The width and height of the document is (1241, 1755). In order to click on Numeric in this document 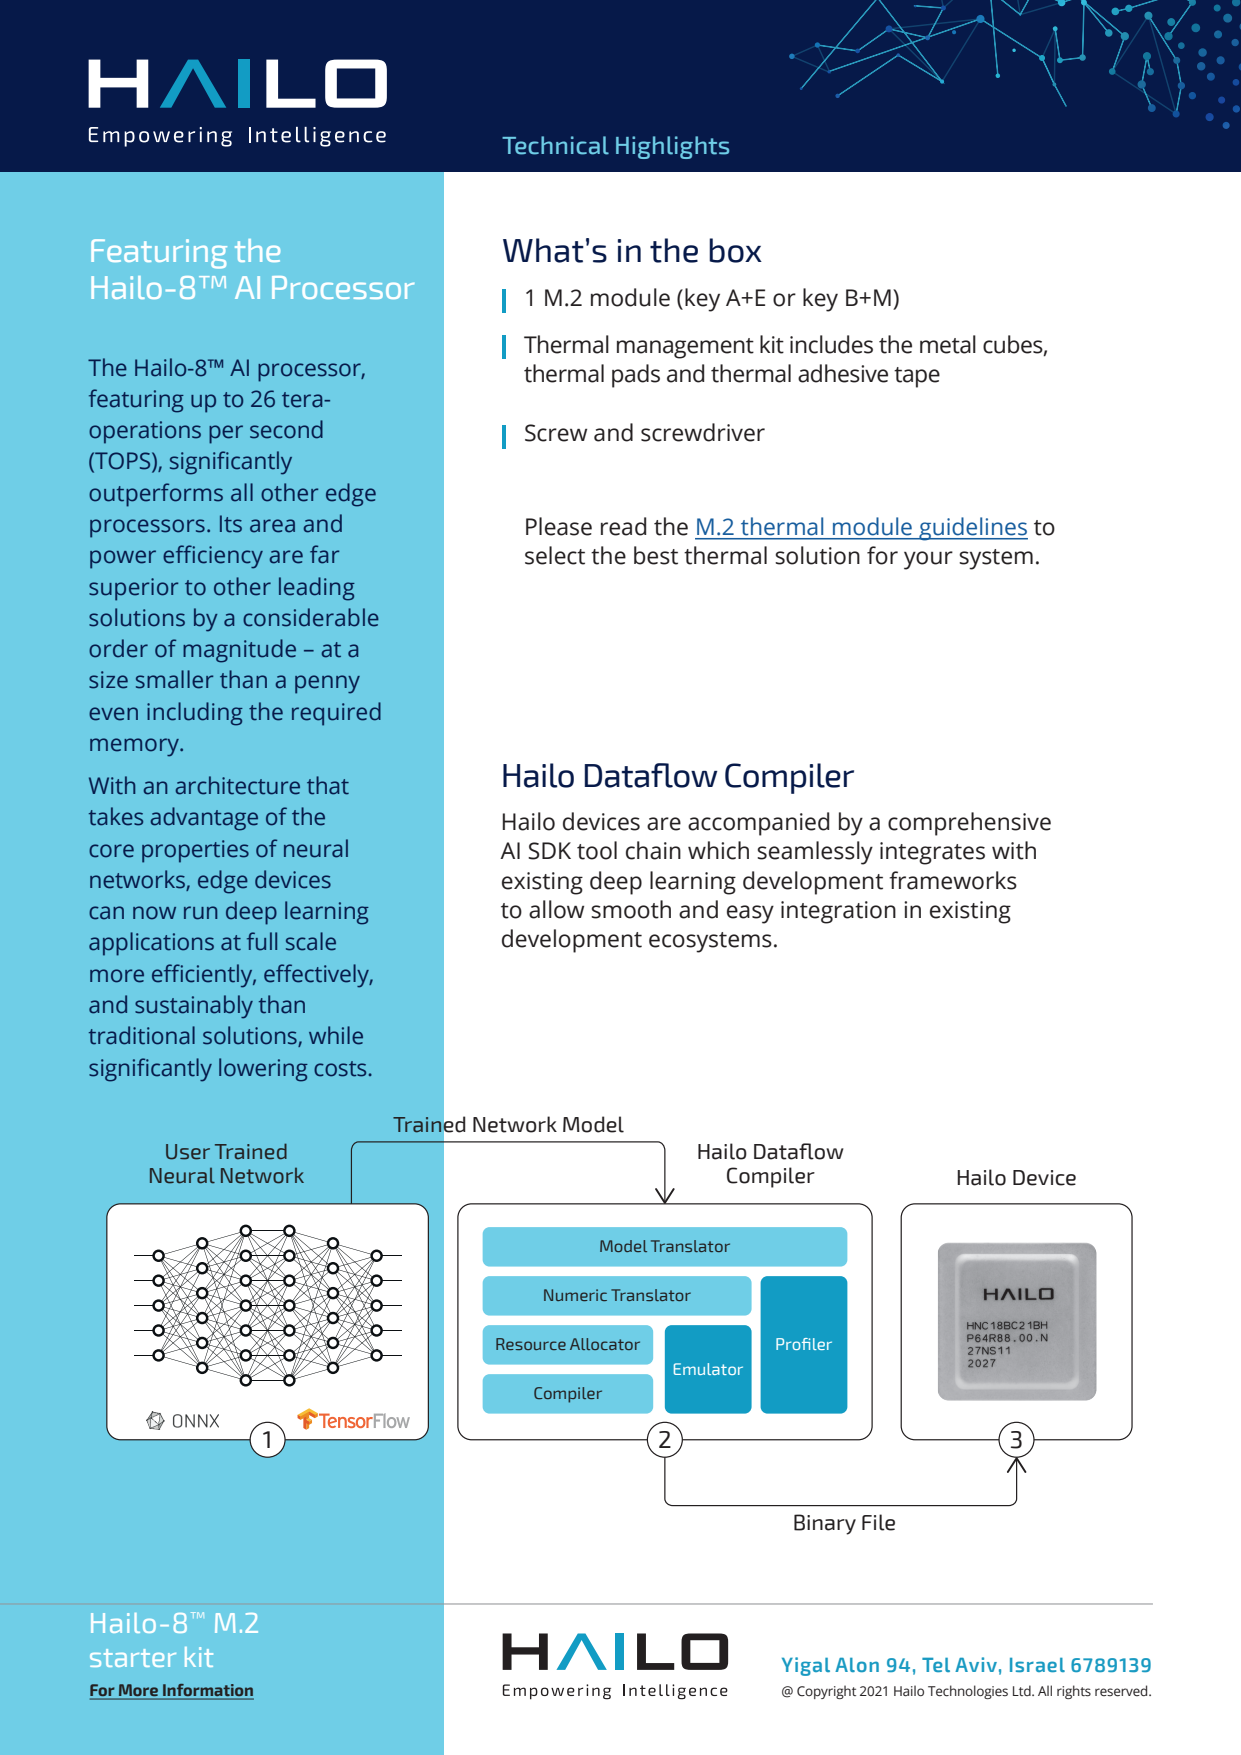, I will do `click(575, 1295)`.
